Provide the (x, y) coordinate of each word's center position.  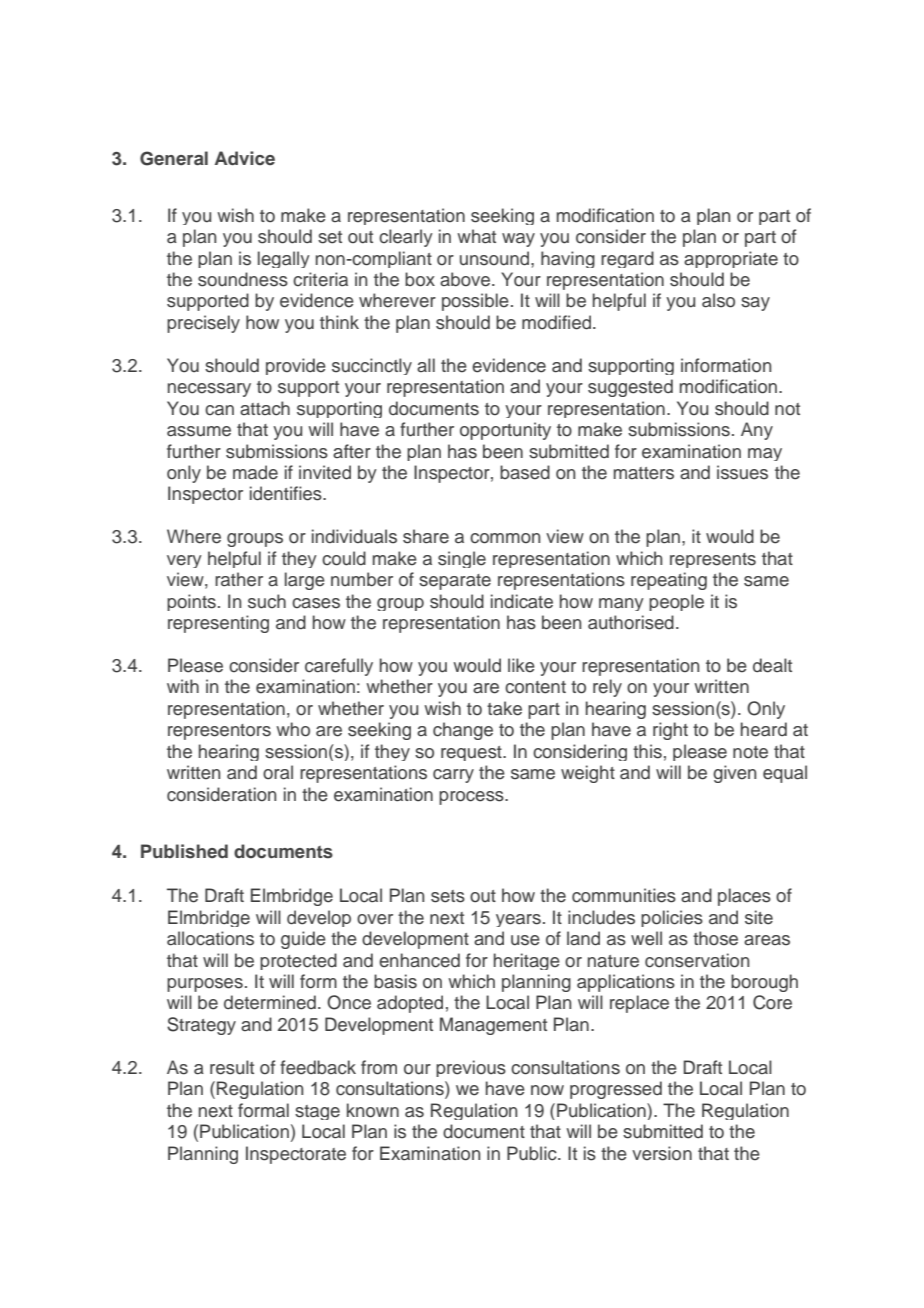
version (662, 1153)
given (734, 774)
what (476, 236)
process (472, 798)
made (255, 472)
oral (278, 772)
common (505, 538)
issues (742, 472)
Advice (245, 158)
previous (471, 1068)
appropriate (731, 259)
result (232, 1067)
